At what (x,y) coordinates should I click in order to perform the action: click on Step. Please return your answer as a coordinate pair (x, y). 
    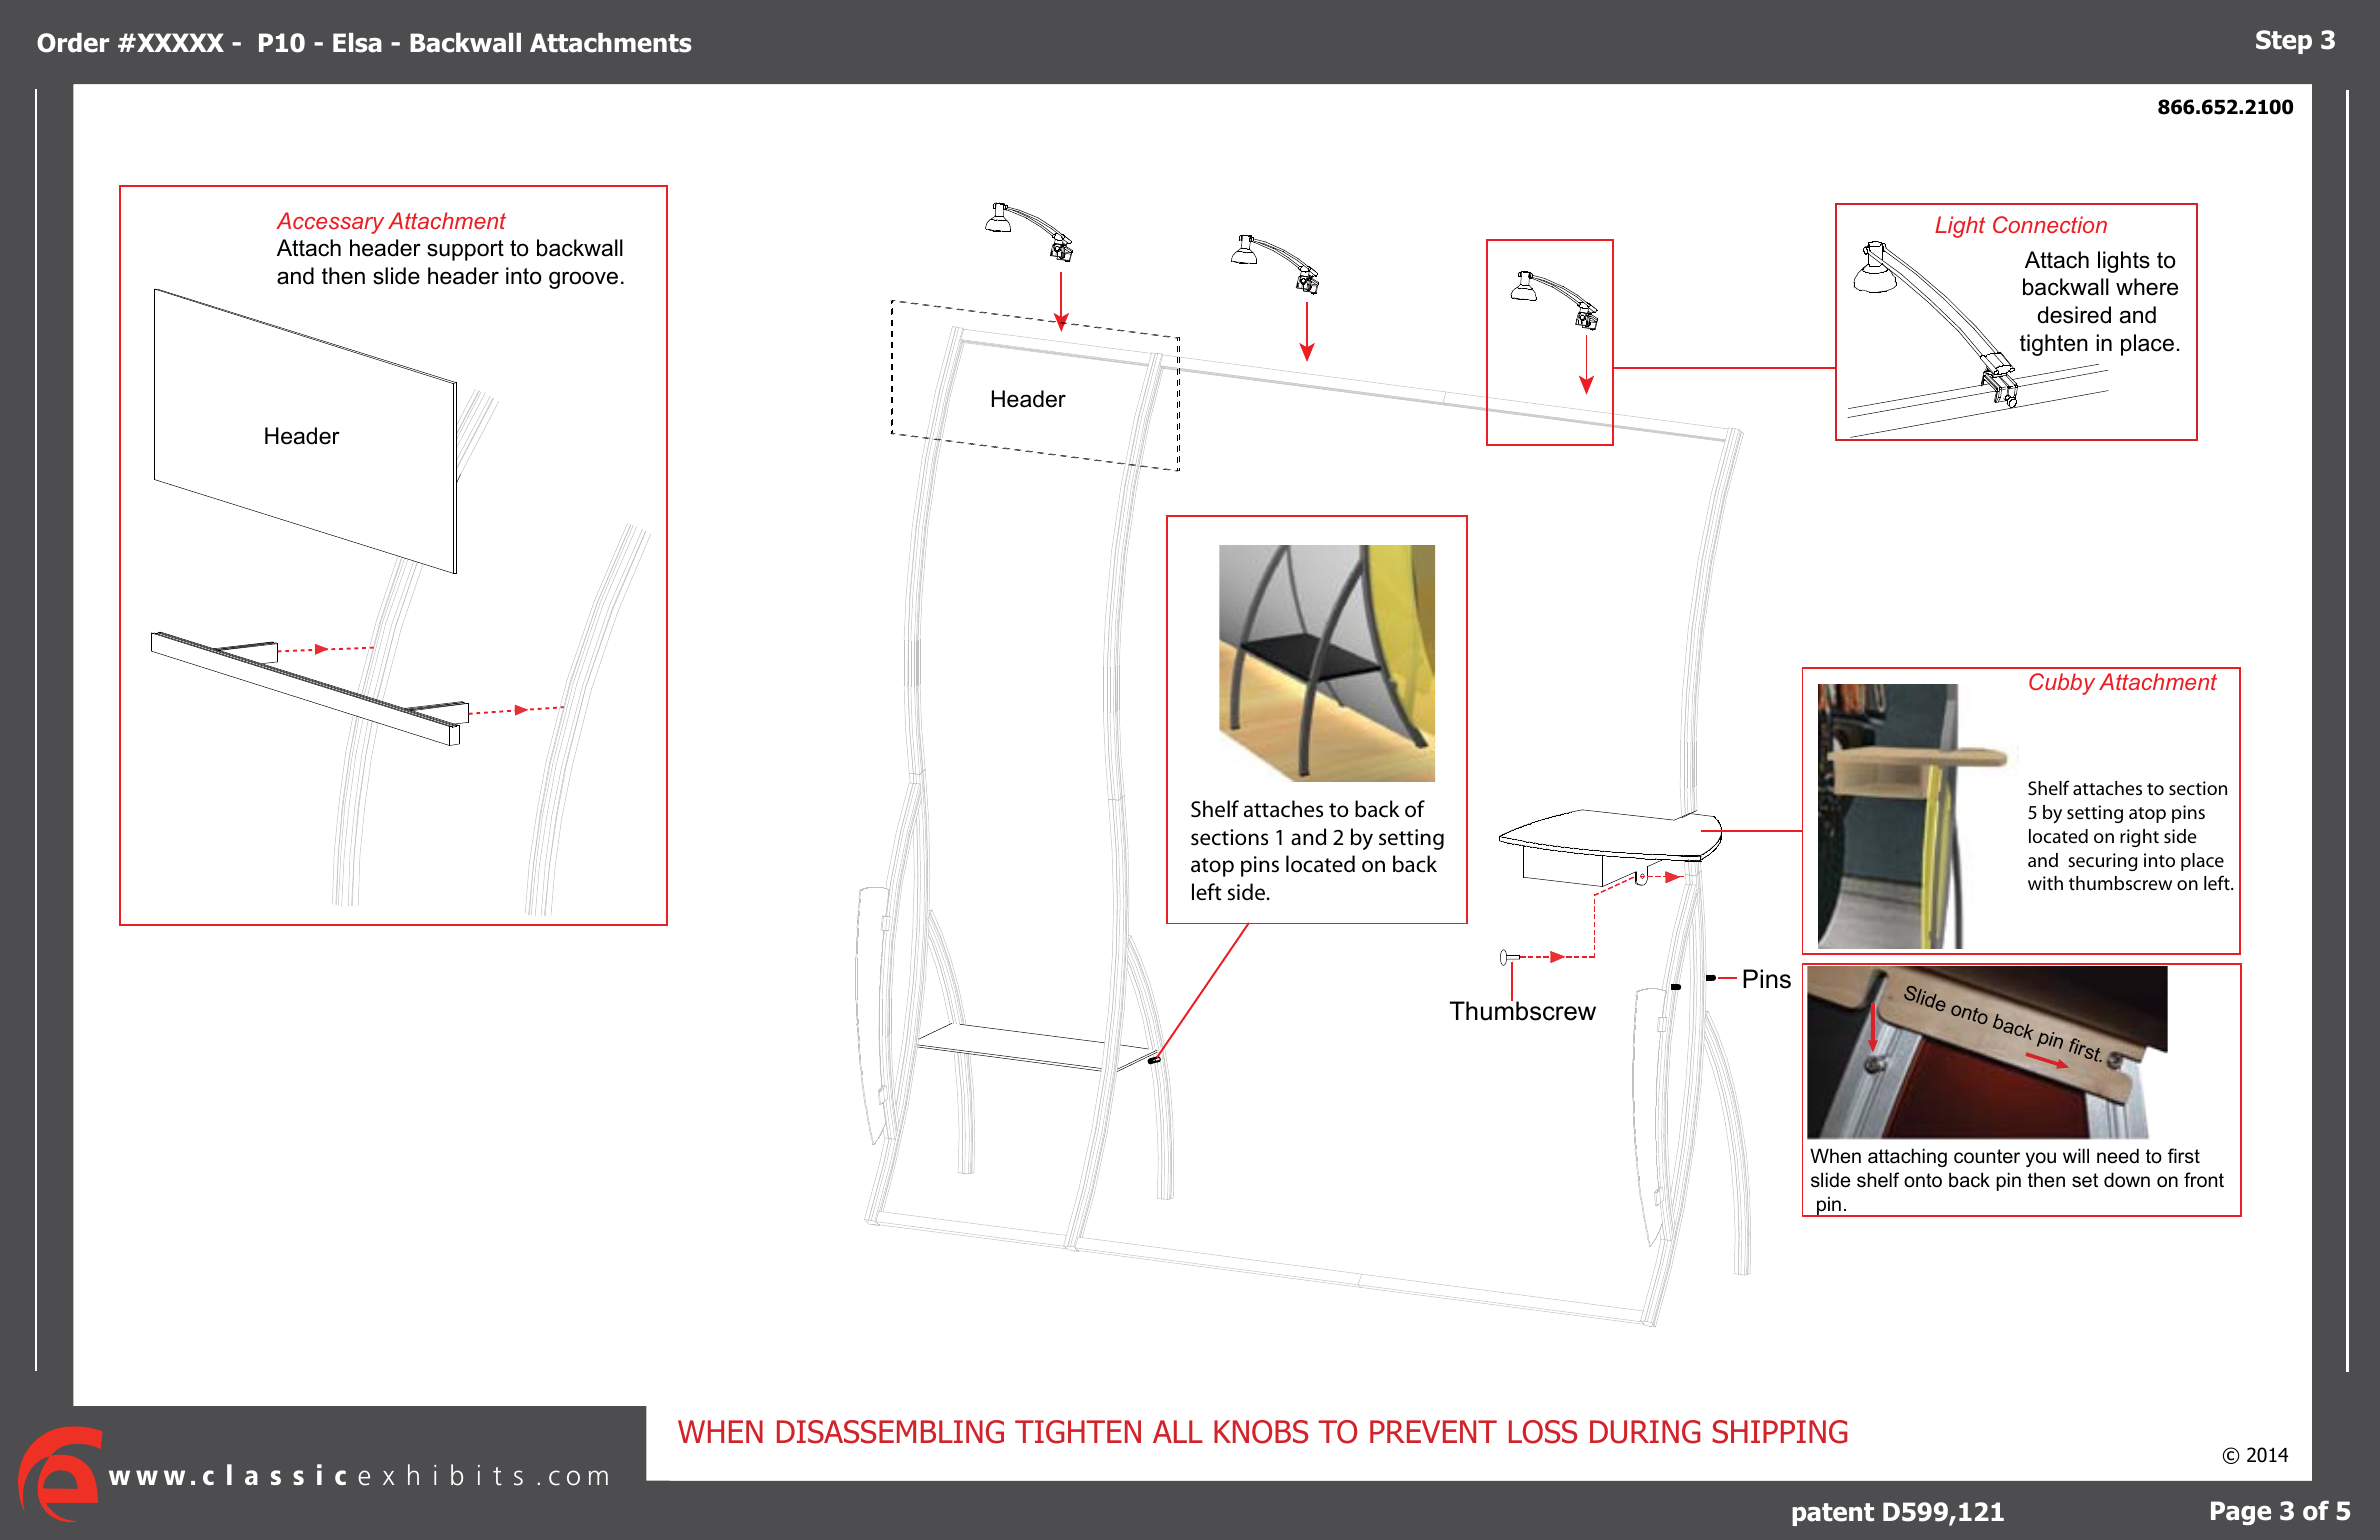
    Looking at the image, I should click on (2284, 42).
